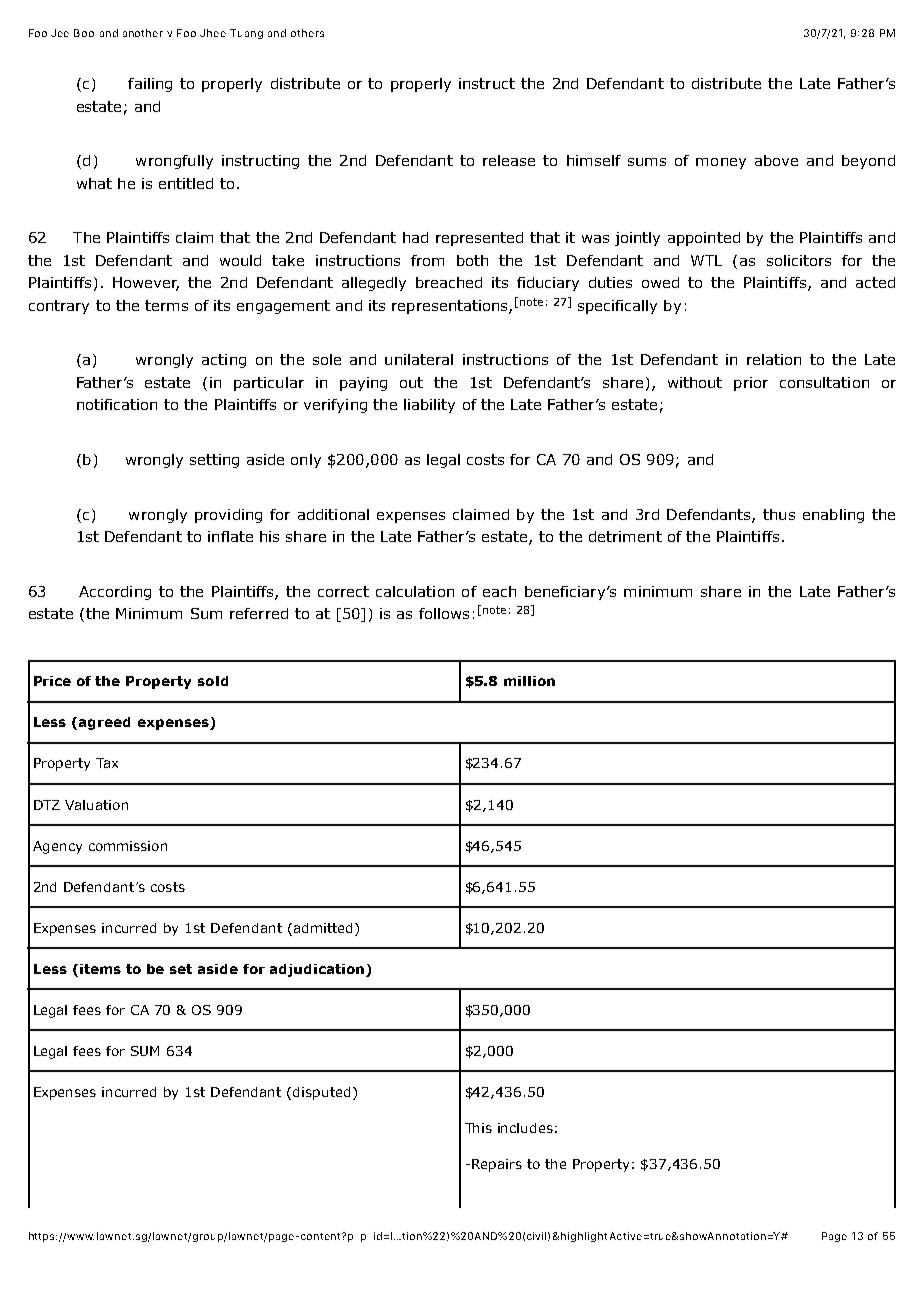  Describe the element at coordinates (776, 160) in the page. I see `above` at that location.
